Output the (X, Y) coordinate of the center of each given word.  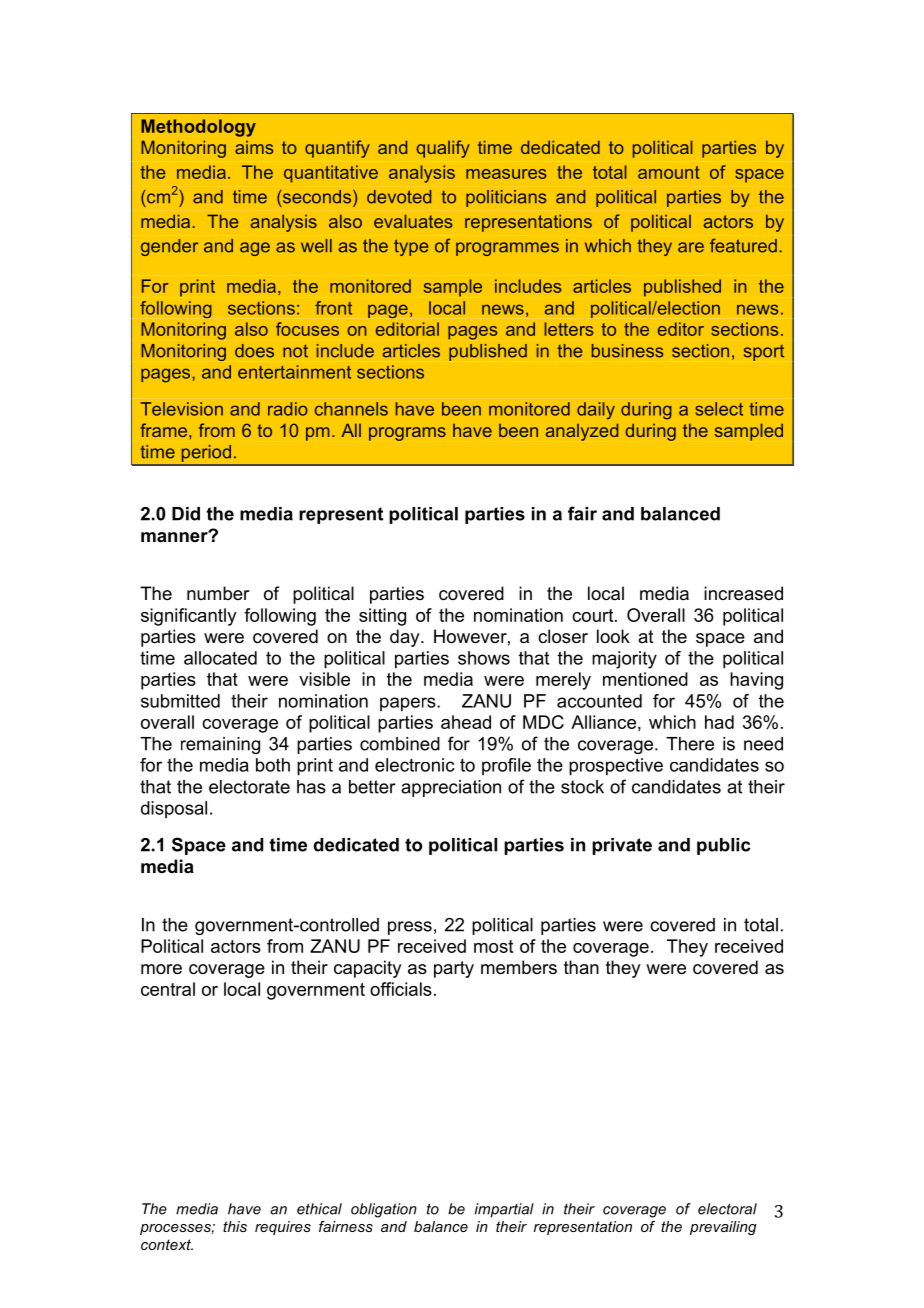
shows (484, 658)
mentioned (645, 679)
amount (669, 172)
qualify (443, 149)
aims (254, 147)
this (235, 1226)
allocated (220, 658)
